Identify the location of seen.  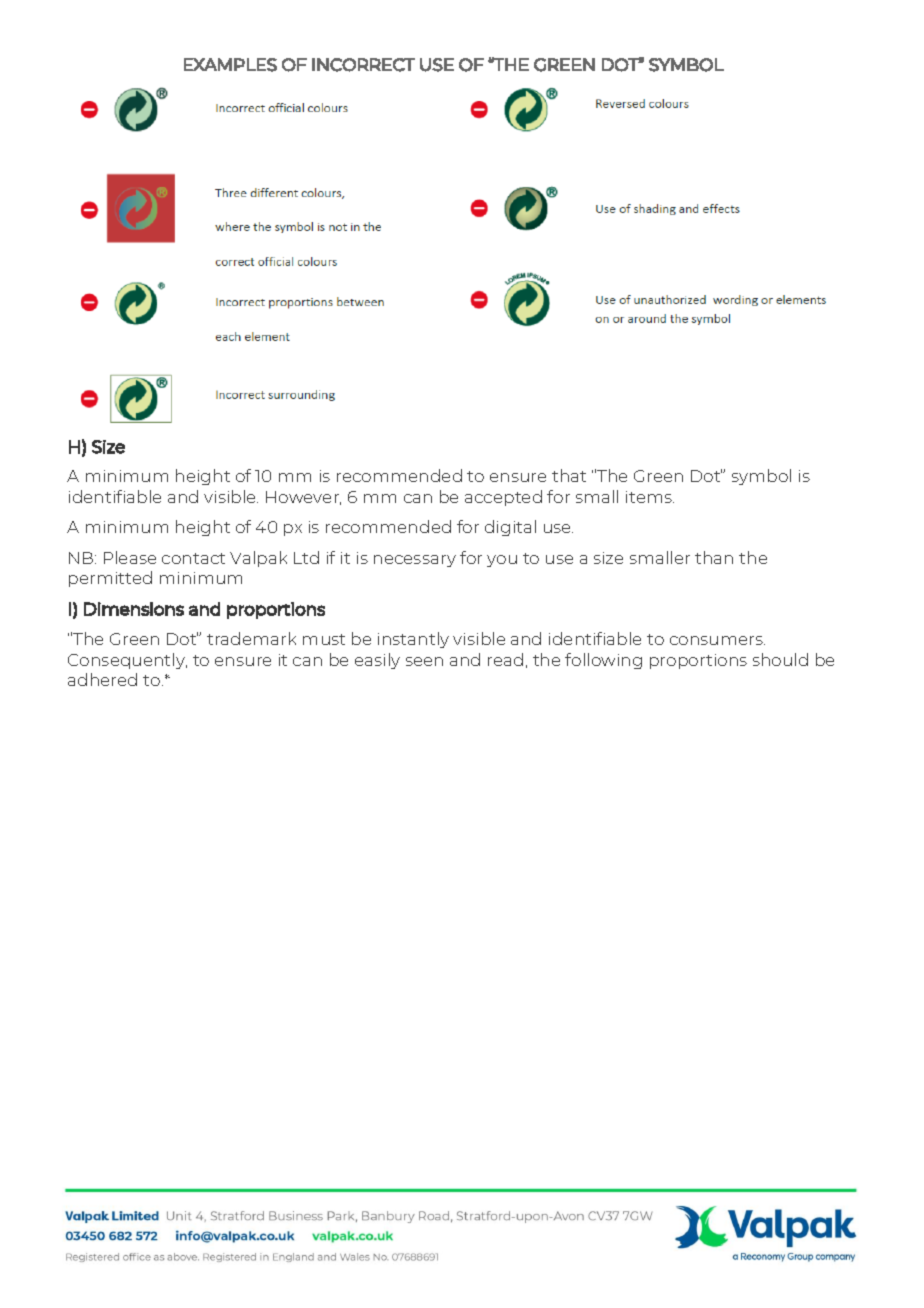
(424, 661).
